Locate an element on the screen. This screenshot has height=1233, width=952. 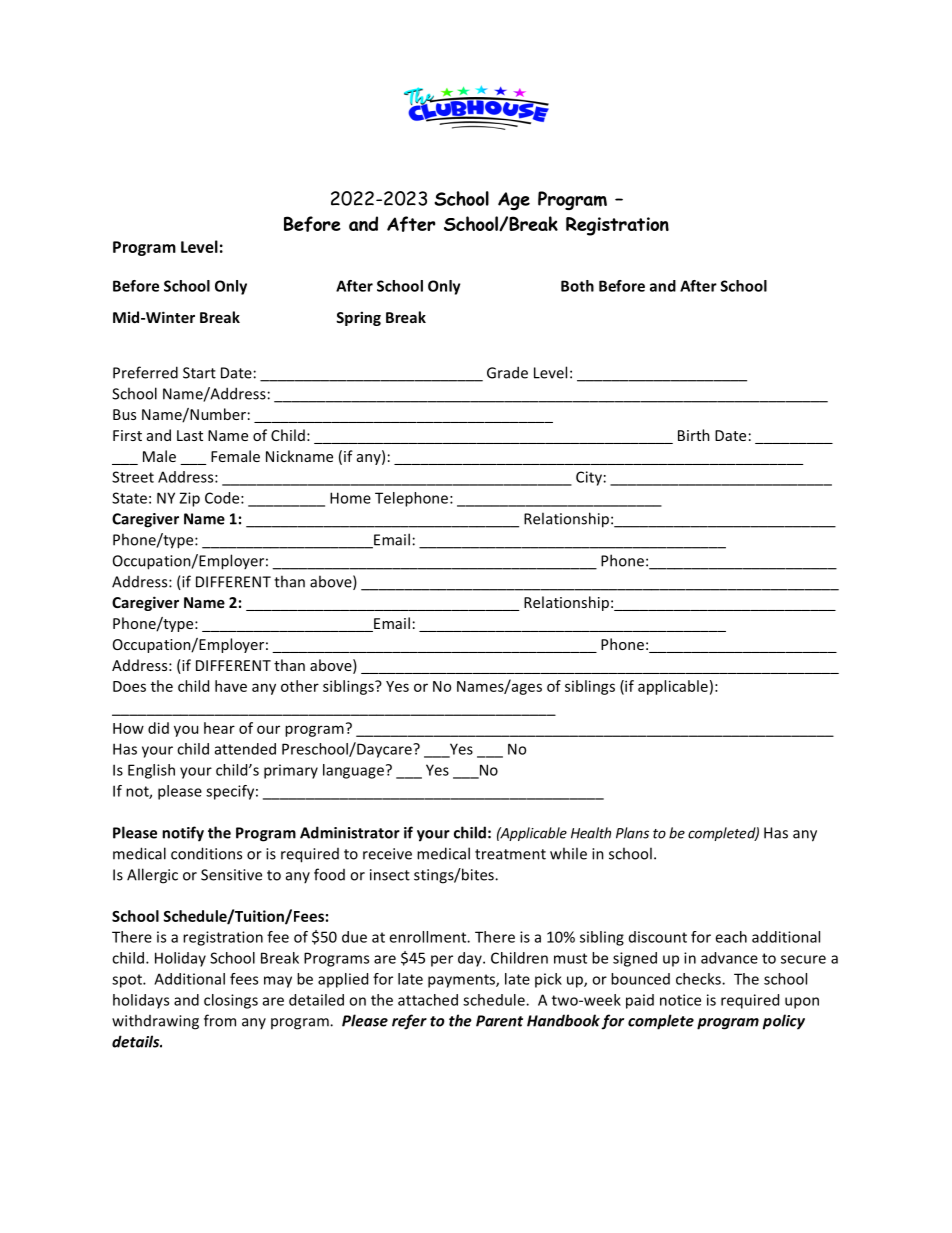
treatment is located at coordinates (510, 854).
